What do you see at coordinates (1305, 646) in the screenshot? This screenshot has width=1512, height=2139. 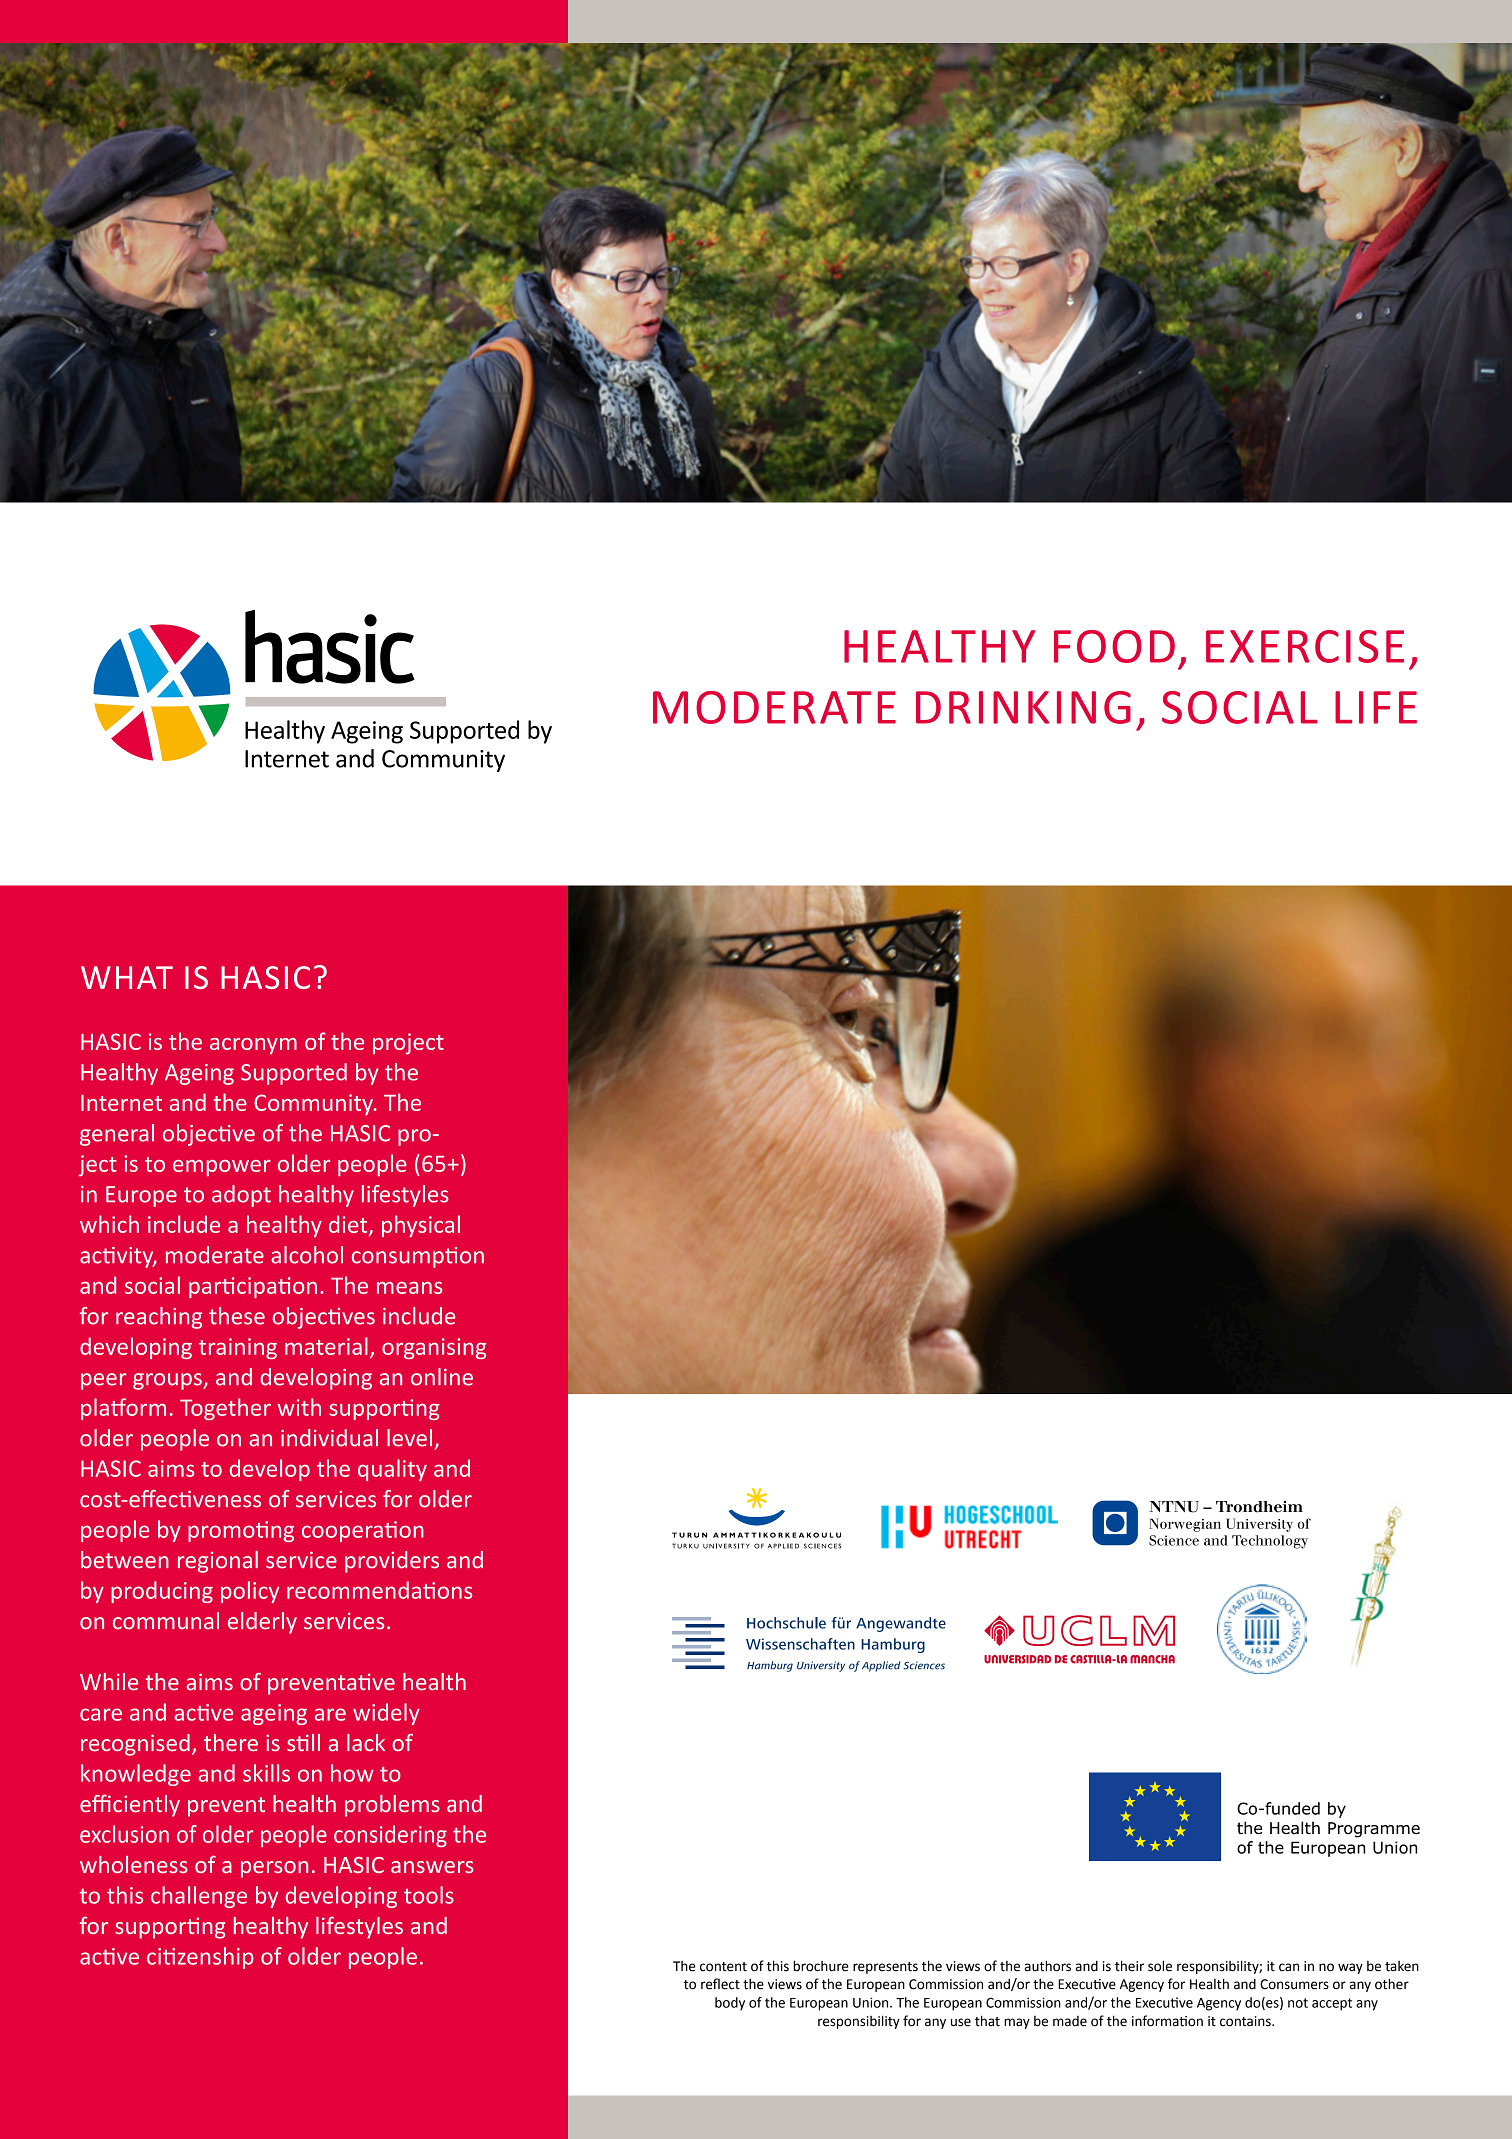 I see `EXERCISE` at bounding box center [1305, 646].
